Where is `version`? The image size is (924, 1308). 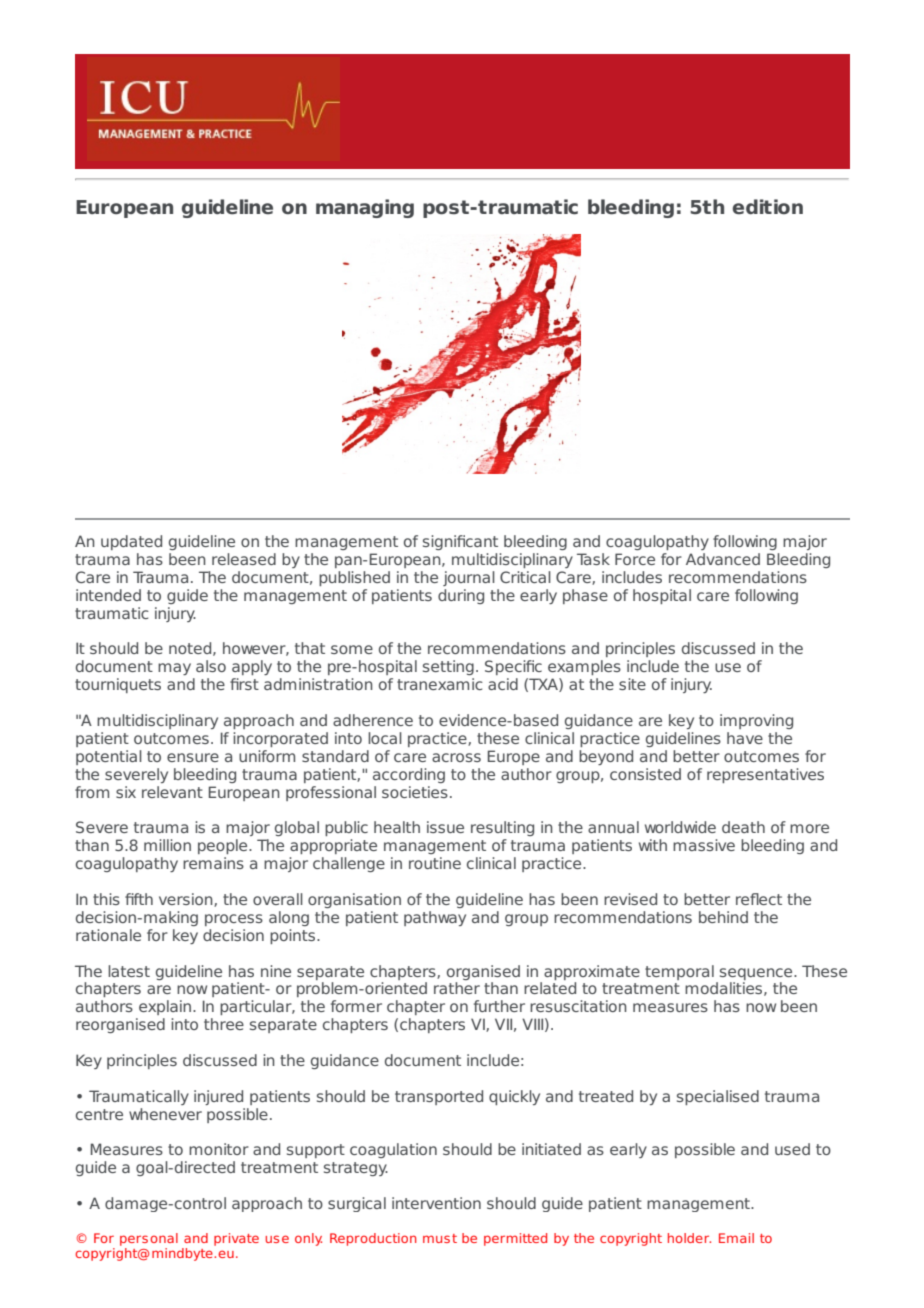
version is located at coordinates (187, 900).
